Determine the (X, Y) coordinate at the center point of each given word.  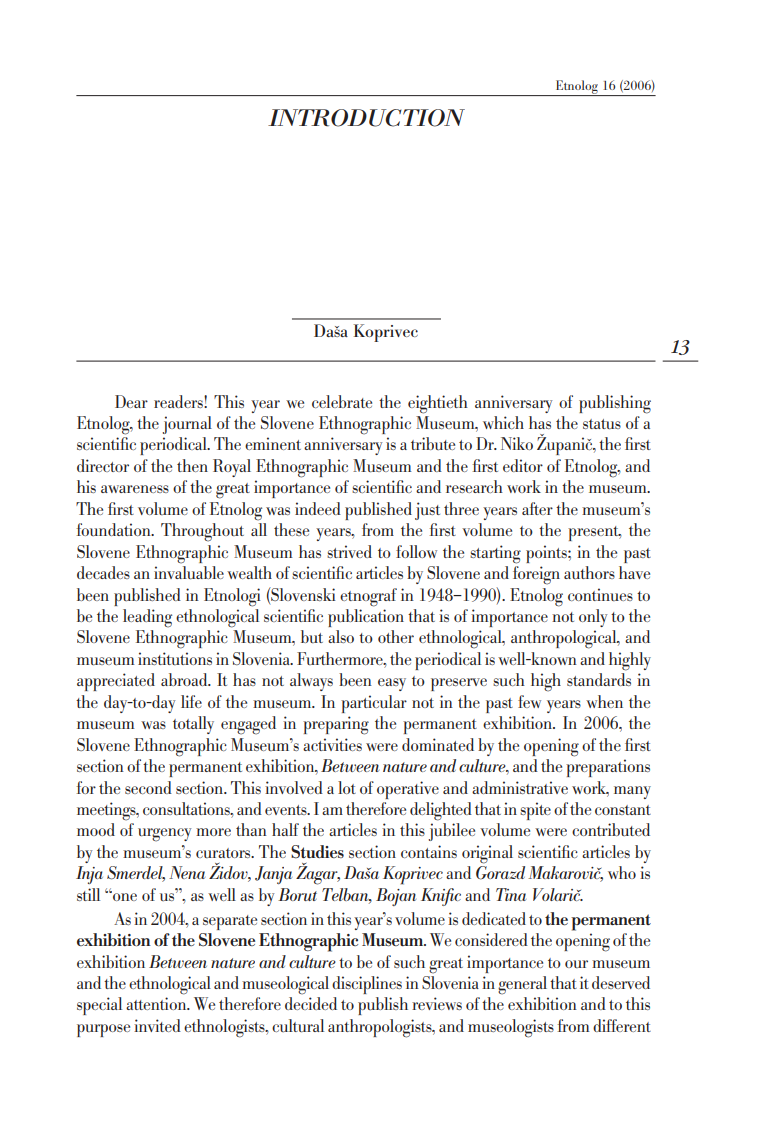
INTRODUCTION (366, 118)
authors (589, 572)
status (602, 424)
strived (349, 551)
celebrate (342, 401)
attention (157, 1003)
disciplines (367, 985)
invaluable (189, 573)
